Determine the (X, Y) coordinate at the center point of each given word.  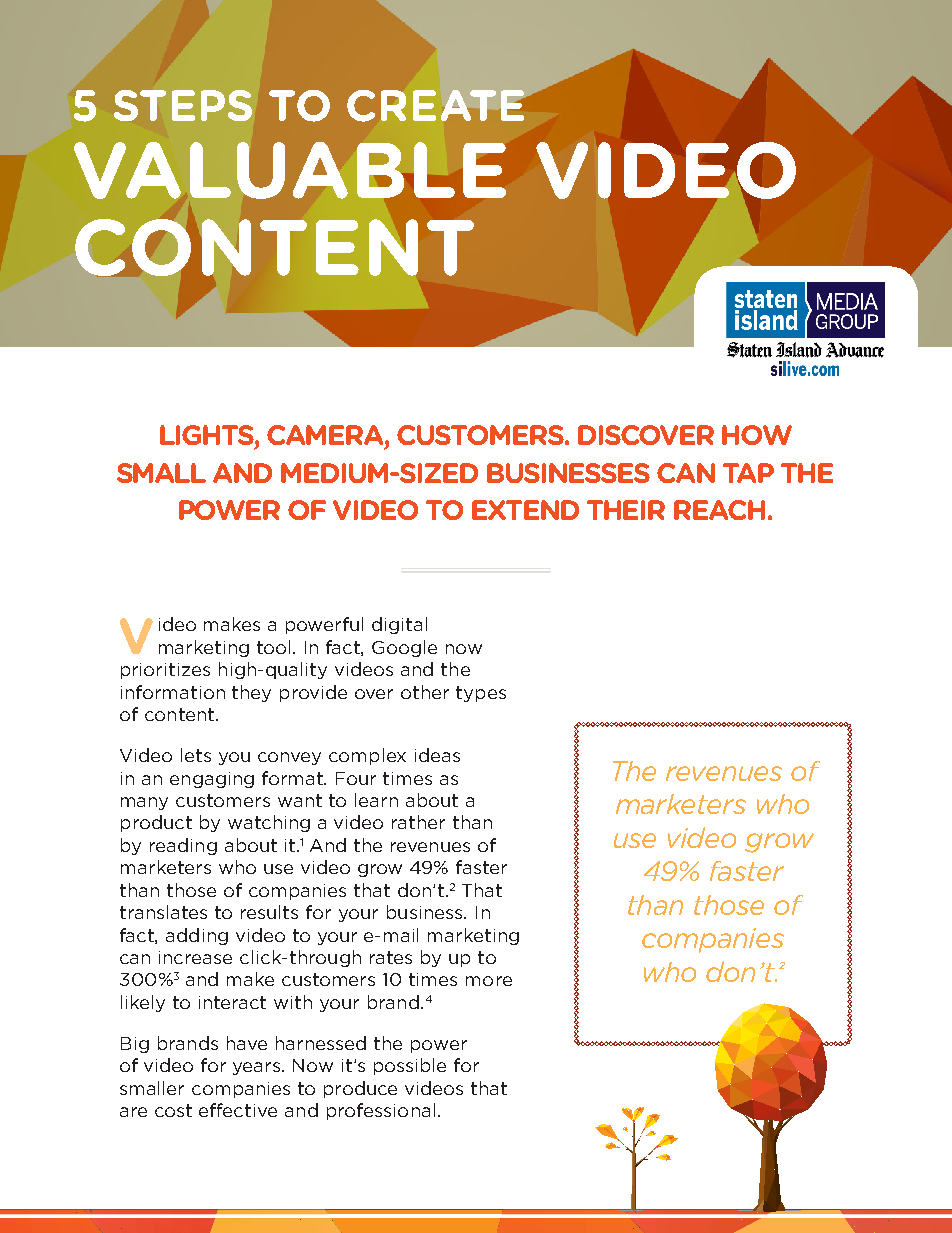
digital (399, 625)
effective (238, 1110)
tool (275, 647)
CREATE (435, 106)
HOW (757, 435)
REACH (719, 510)
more (489, 981)
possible (410, 1066)
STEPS (183, 105)
